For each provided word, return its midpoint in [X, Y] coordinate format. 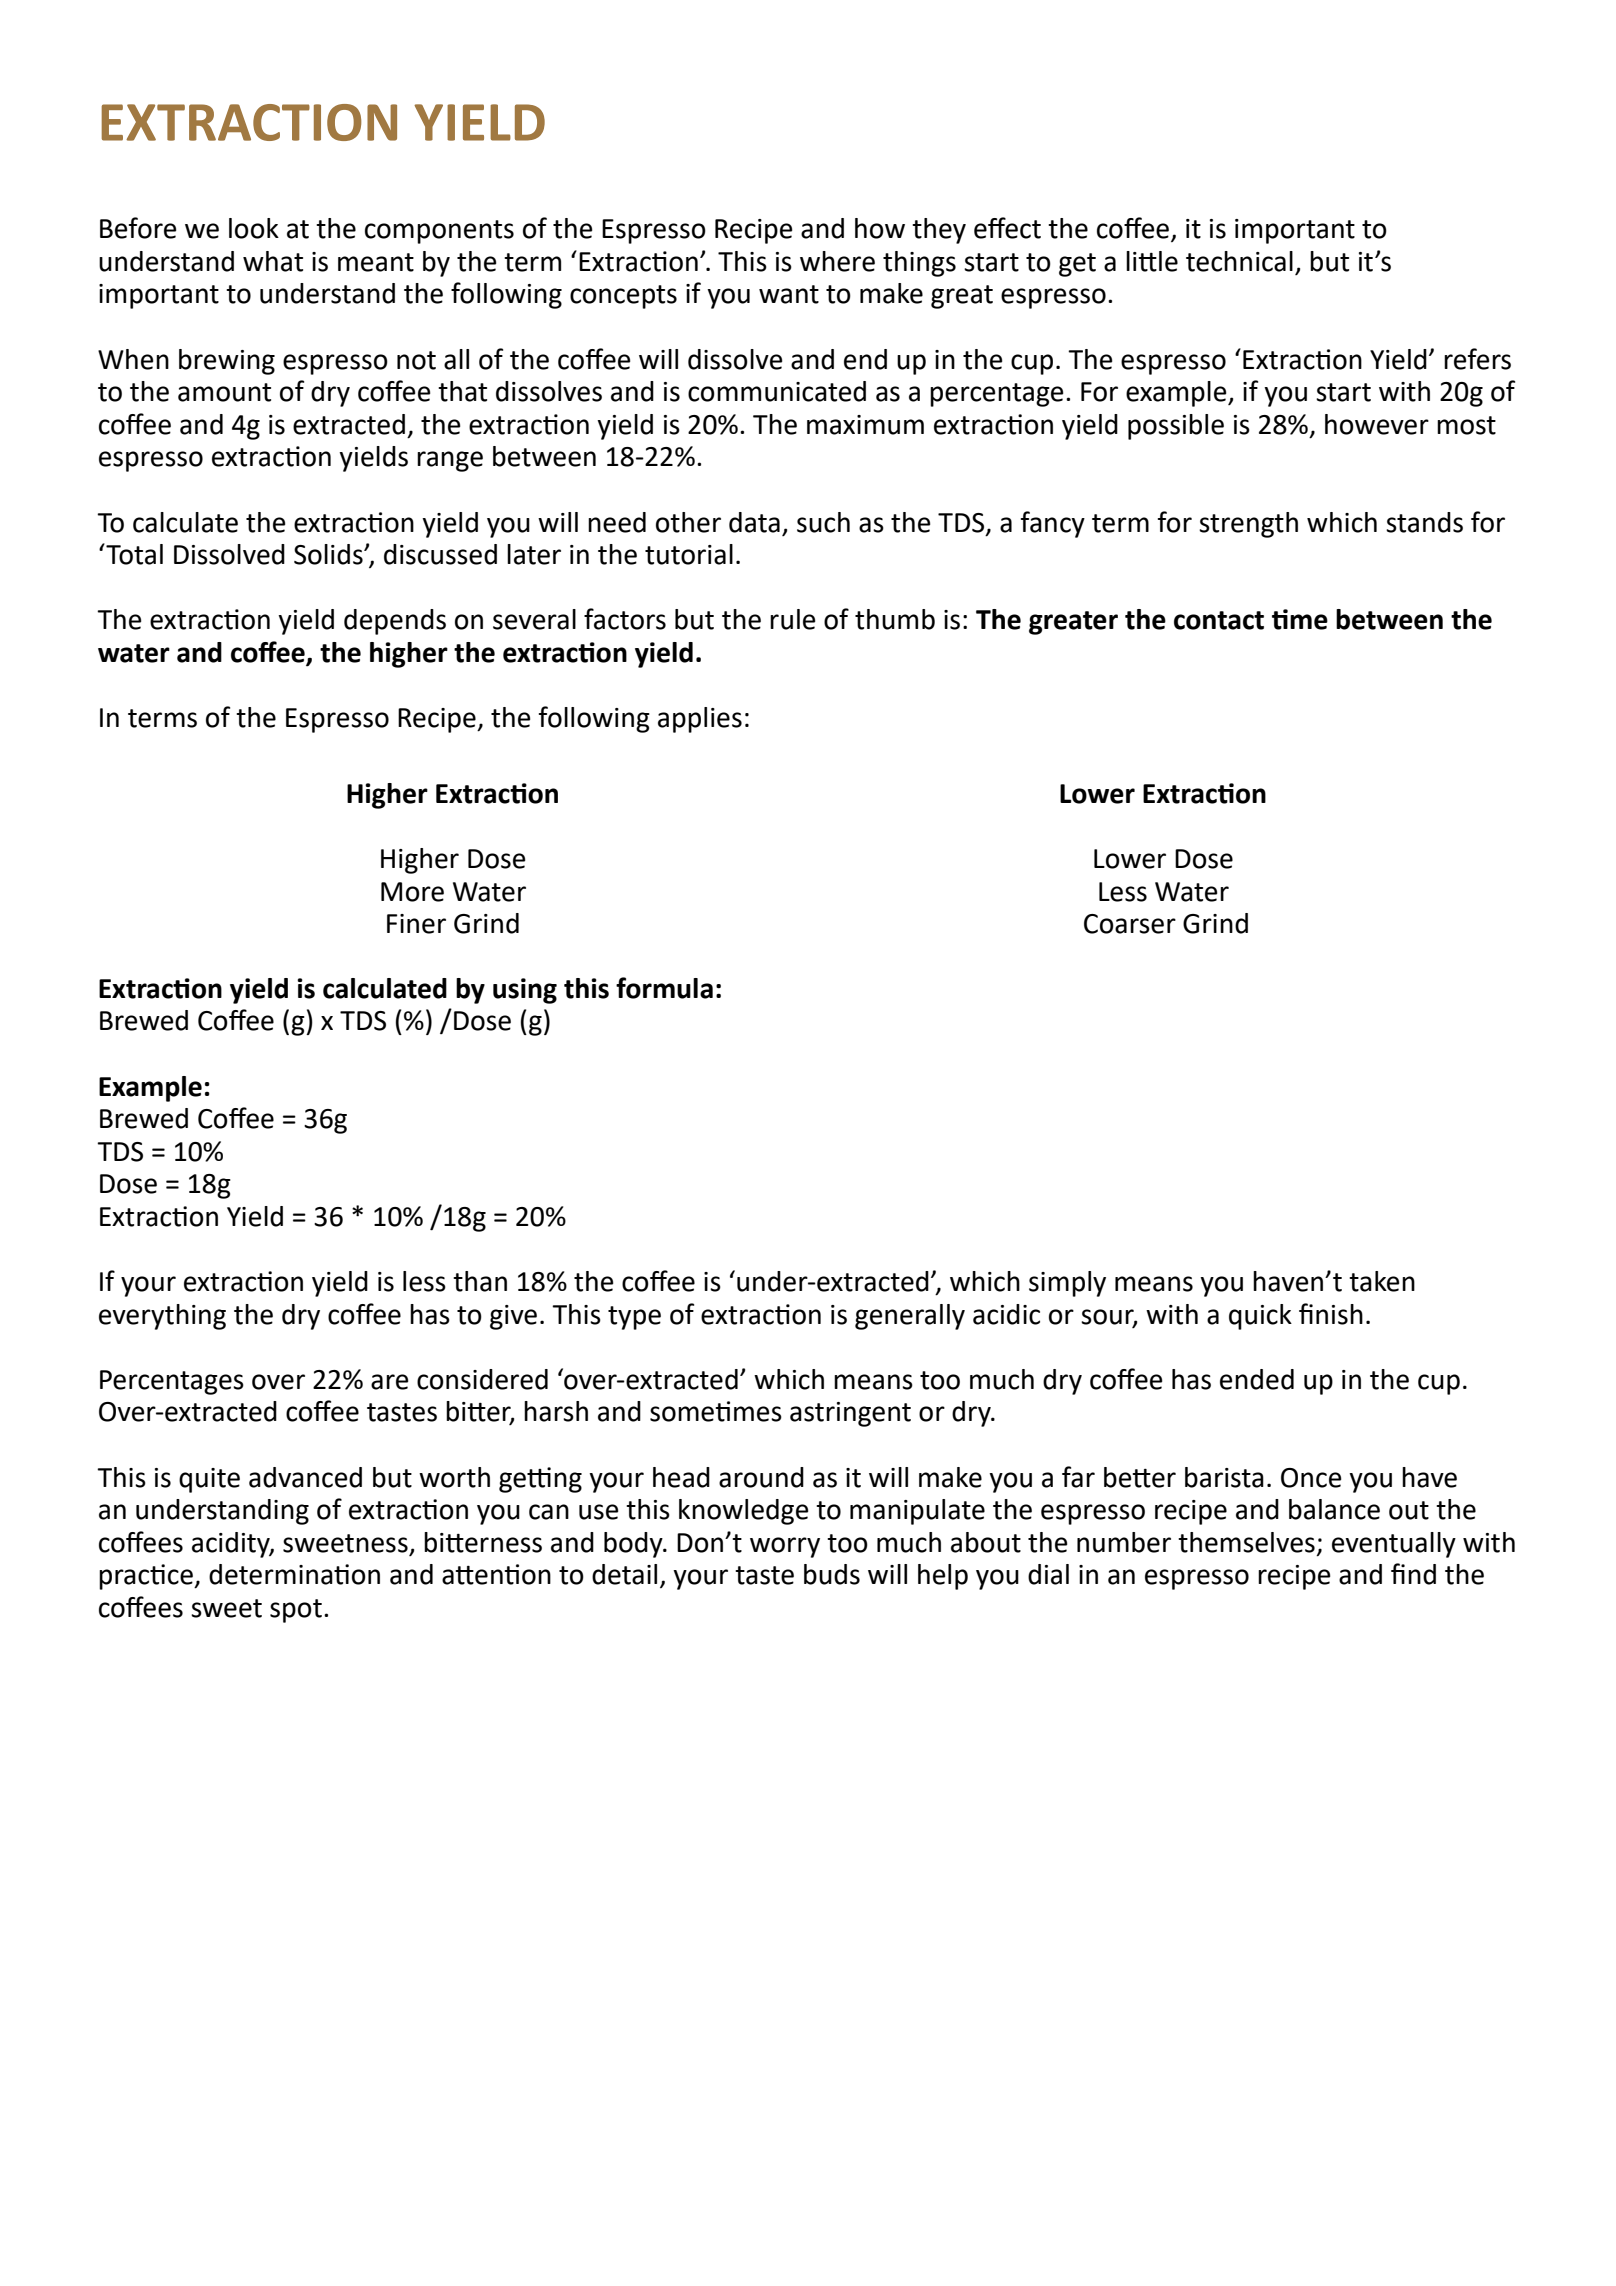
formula [664, 988]
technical [1239, 261]
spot [296, 1611]
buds [832, 1574]
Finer [416, 924]
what [273, 261]
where [837, 261]
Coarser [1130, 924]
